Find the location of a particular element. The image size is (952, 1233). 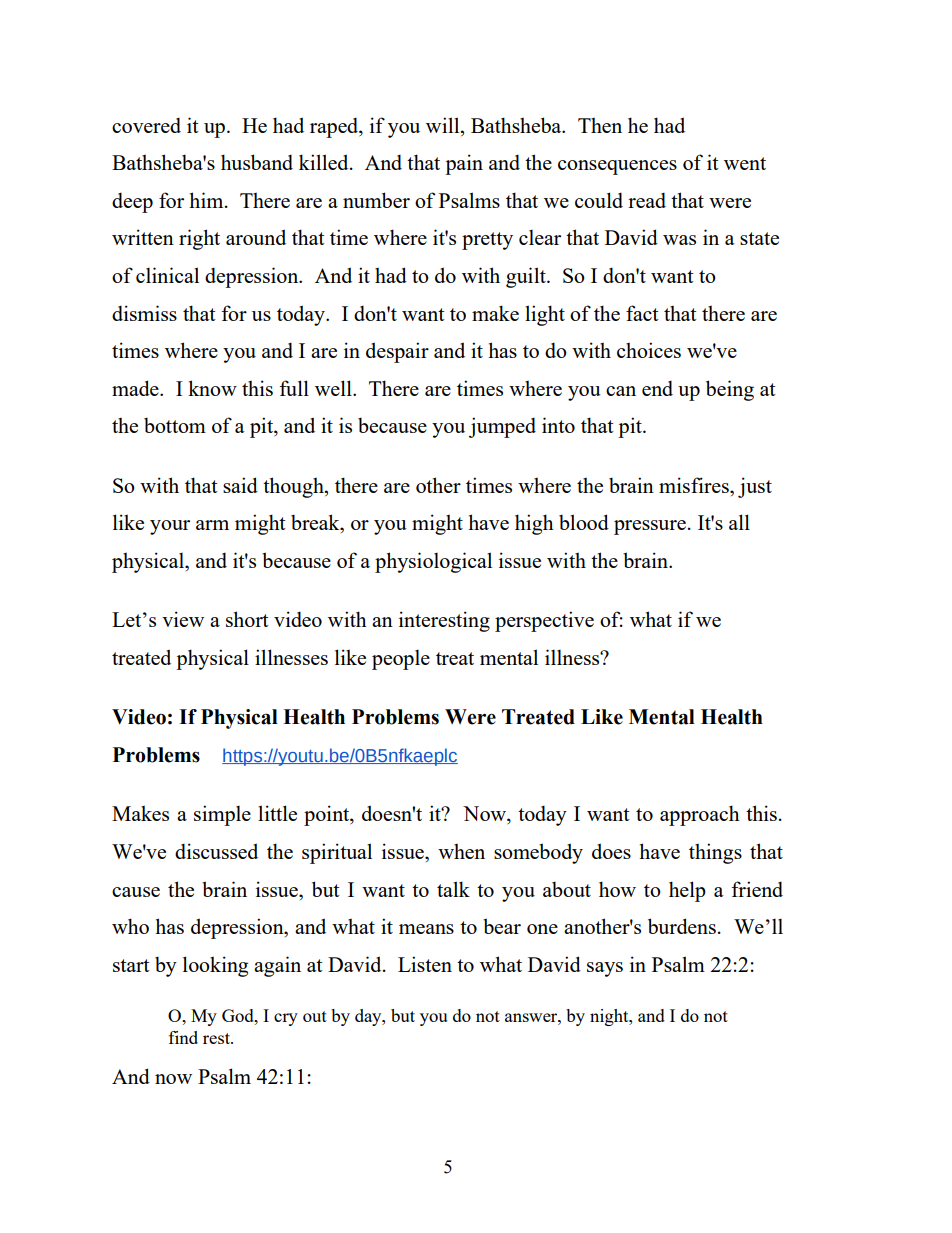

choices is located at coordinates (649, 350).
